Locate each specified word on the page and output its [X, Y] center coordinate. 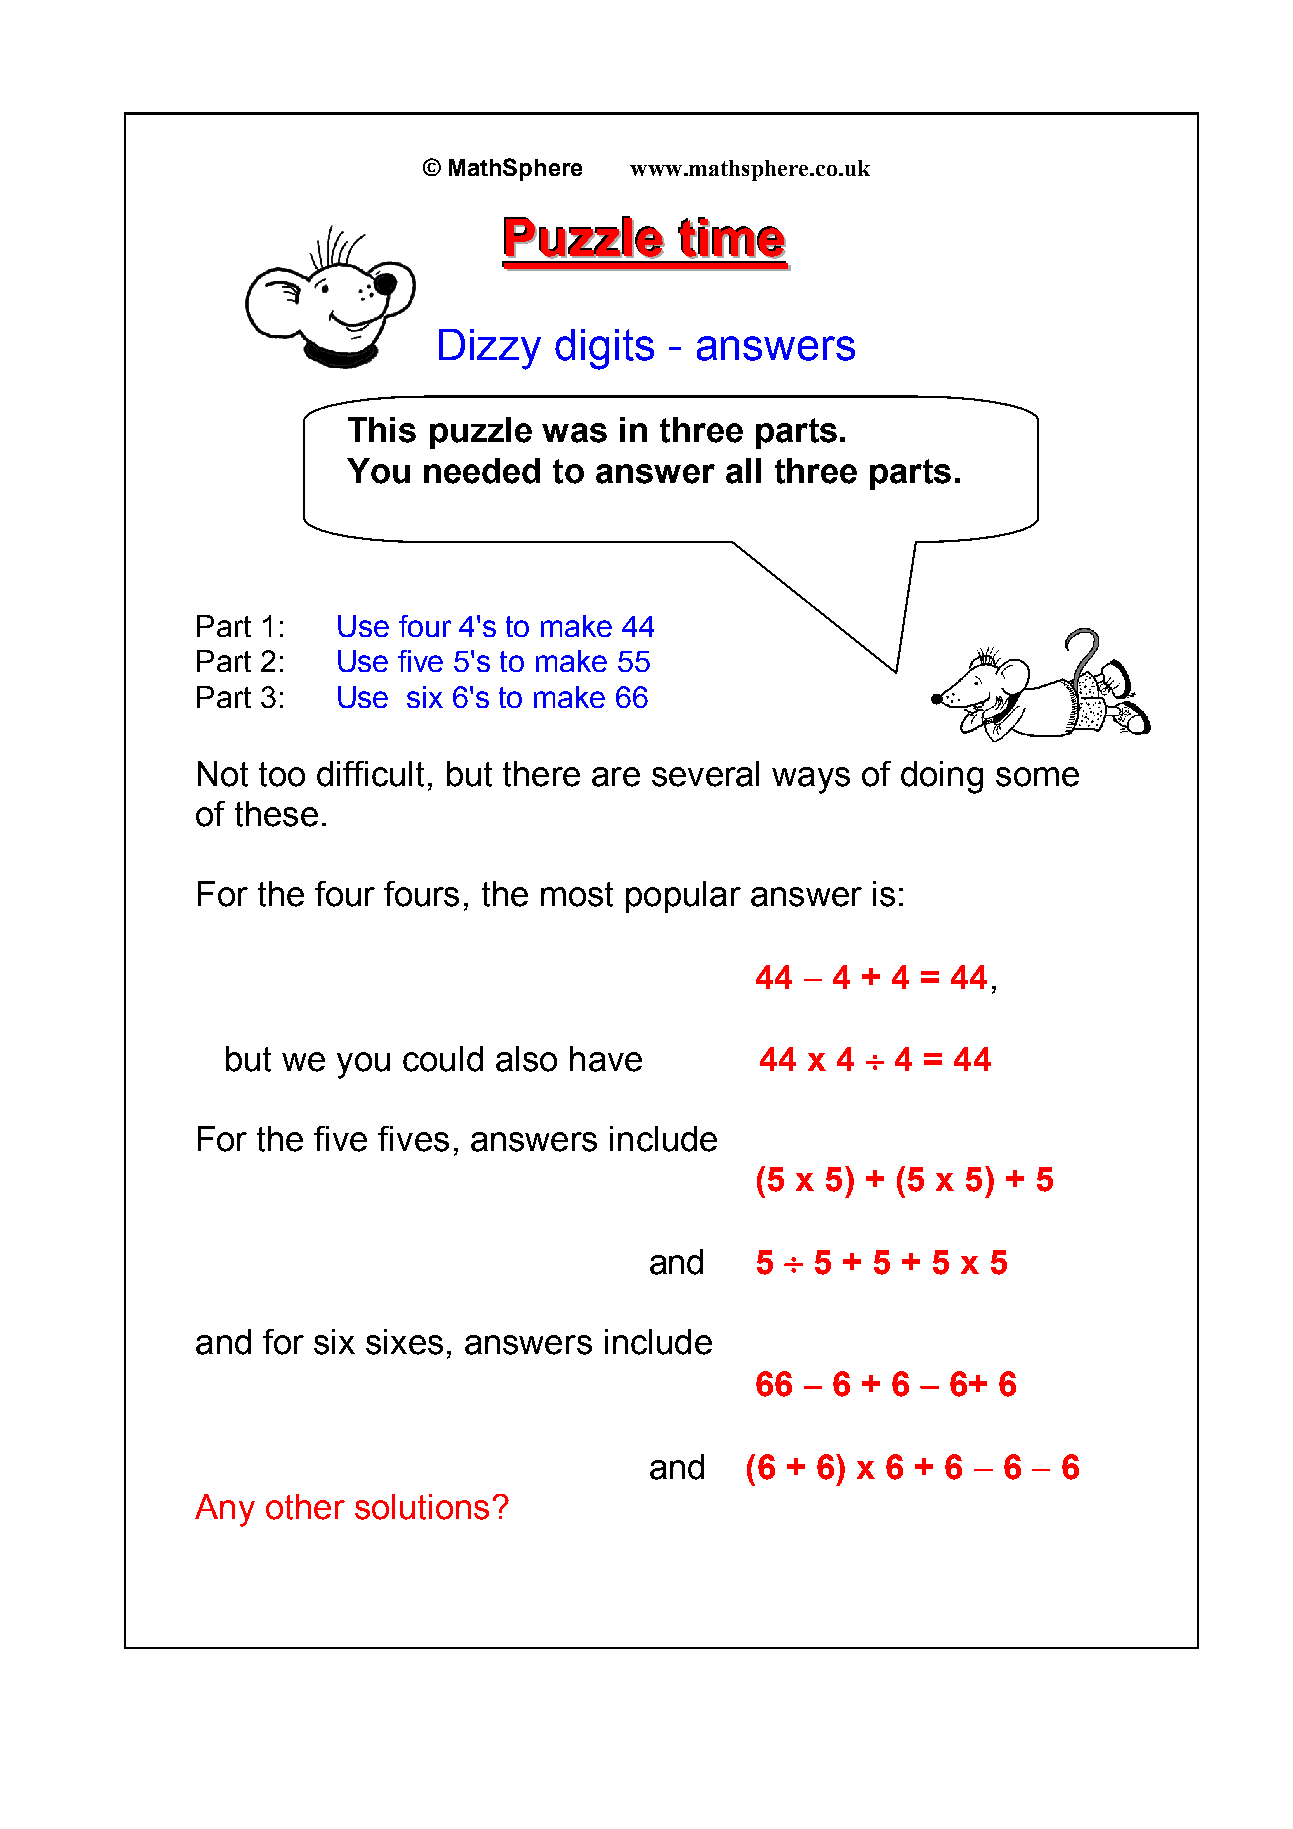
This [382, 430]
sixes [404, 1342]
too [282, 774]
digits [604, 349]
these [276, 814]
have [606, 1059]
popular [683, 897]
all [743, 471]
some [1037, 777]
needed [482, 471]
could [443, 1059]
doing [942, 777]
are [616, 777]
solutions [422, 1507]
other [305, 1507]
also [526, 1059]
